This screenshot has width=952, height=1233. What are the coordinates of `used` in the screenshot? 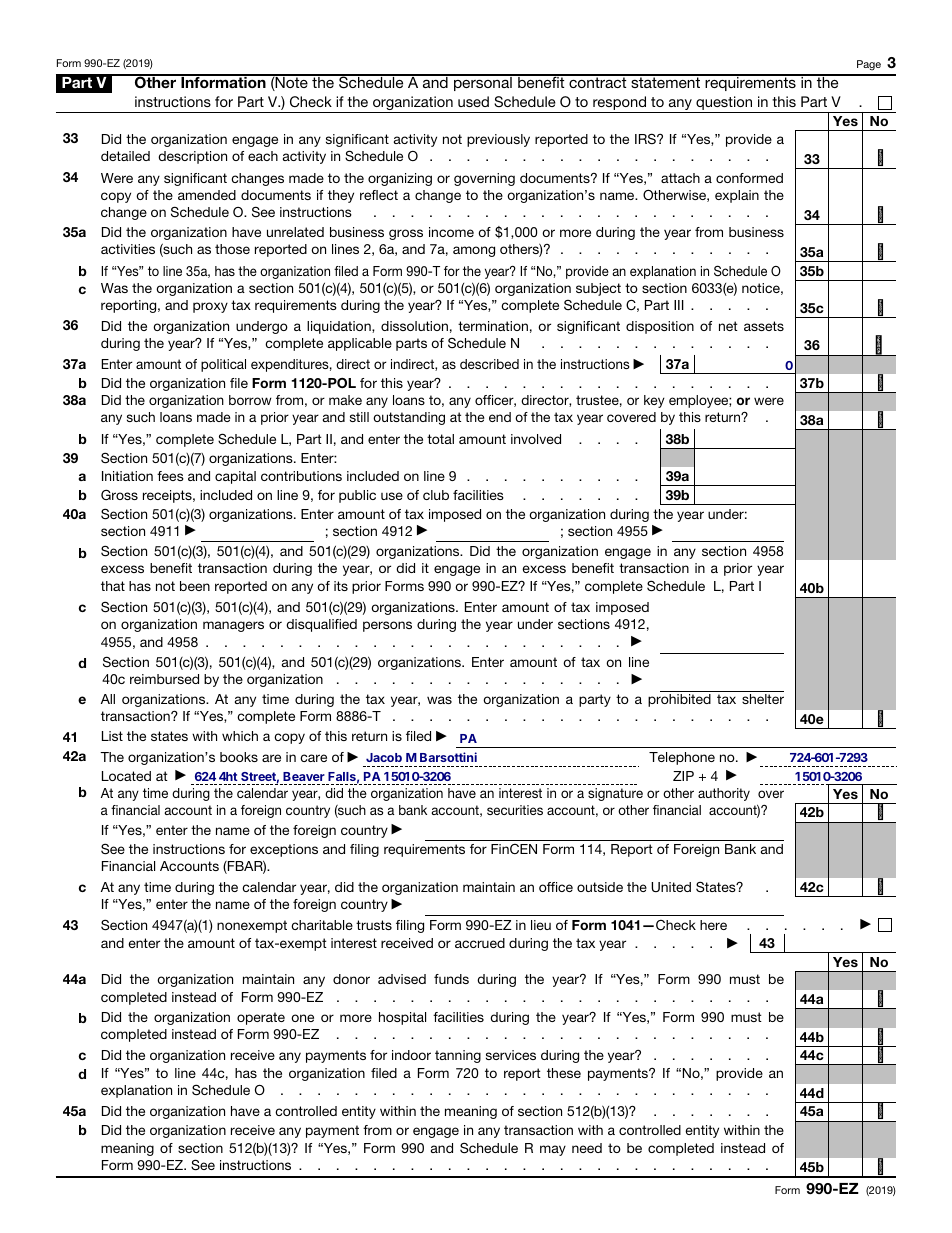 It's located at (473, 101).
